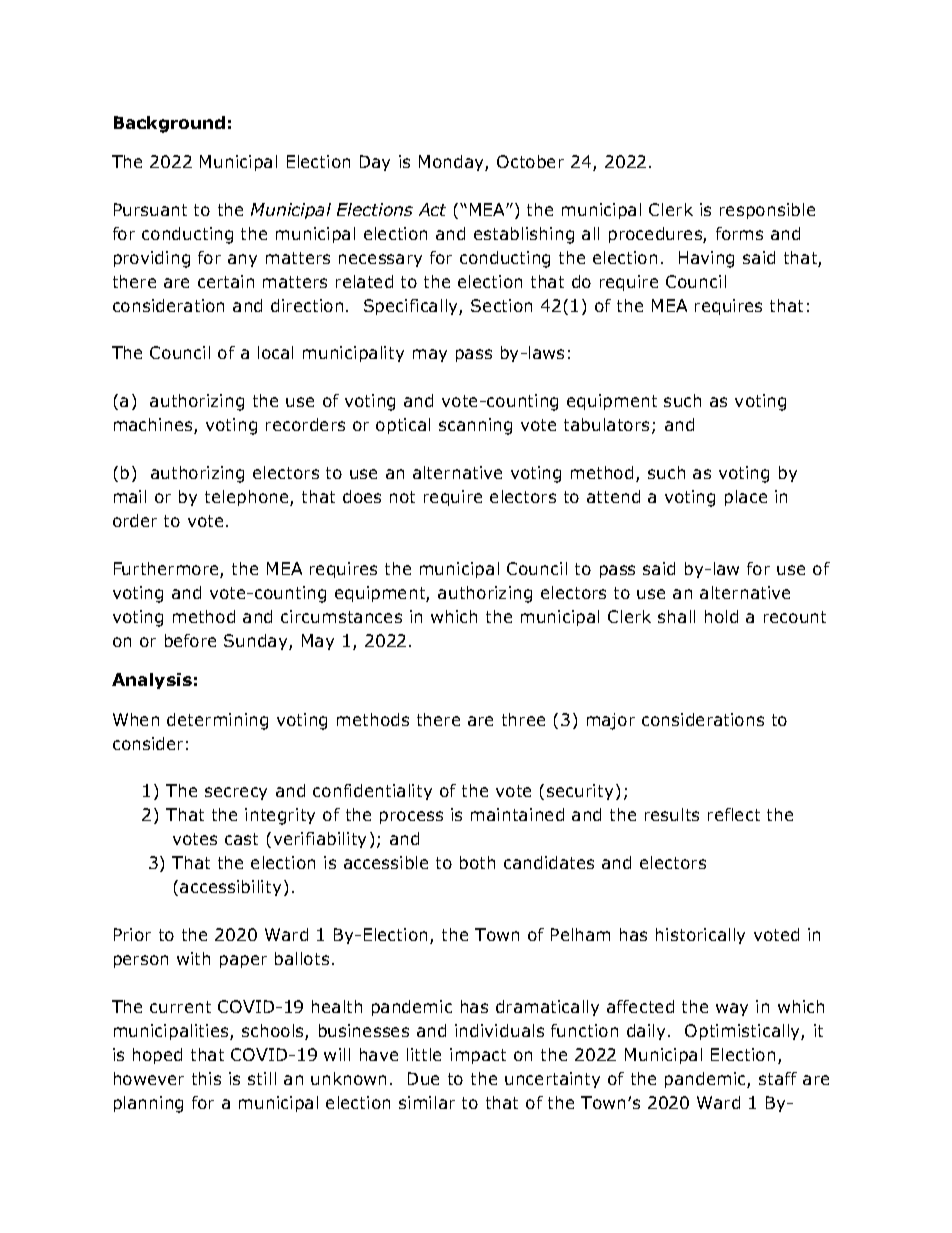 The width and height of the page is (952, 1233). What do you see at coordinates (767, 211) in the page?
I see `responsible` at bounding box center [767, 211].
